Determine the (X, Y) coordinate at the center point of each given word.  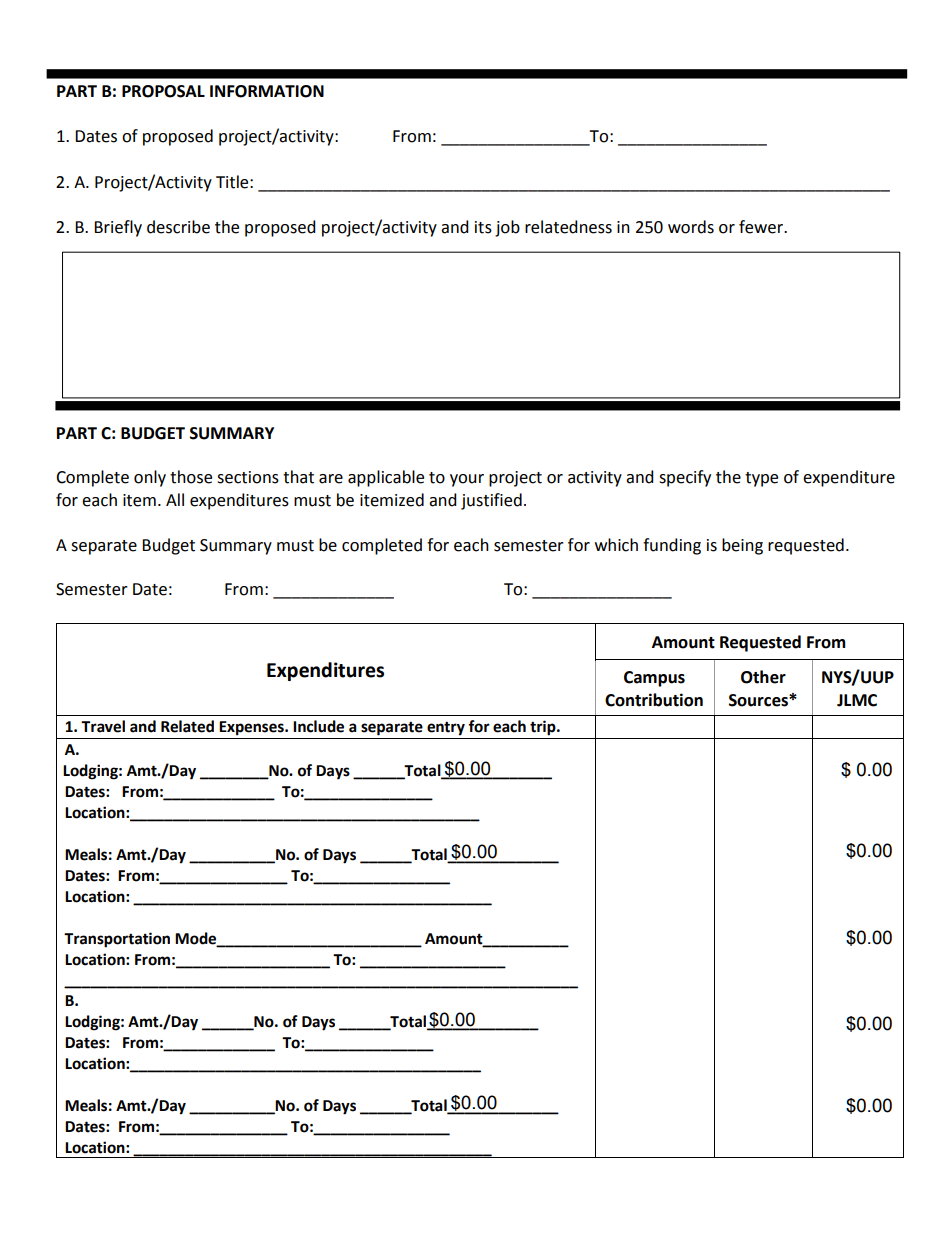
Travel (103, 726)
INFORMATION (267, 91)
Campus (654, 679)
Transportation (117, 940)
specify (685, 478)
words (691, 227)
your (467, 480)
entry (446, 728)
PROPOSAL (163, 91)
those (191, 477)
